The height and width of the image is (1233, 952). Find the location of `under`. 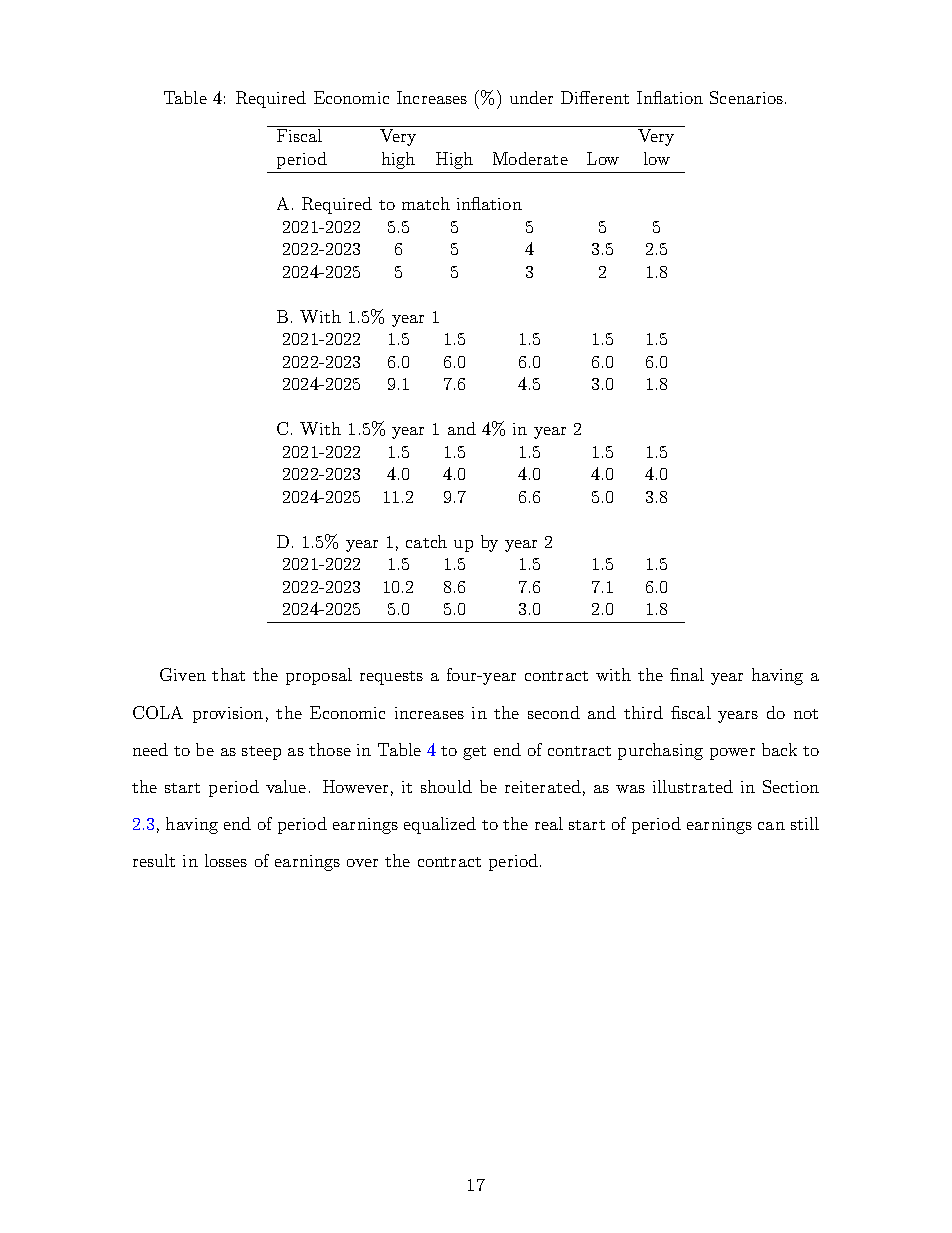

under is located at coordinates (531, 97).
